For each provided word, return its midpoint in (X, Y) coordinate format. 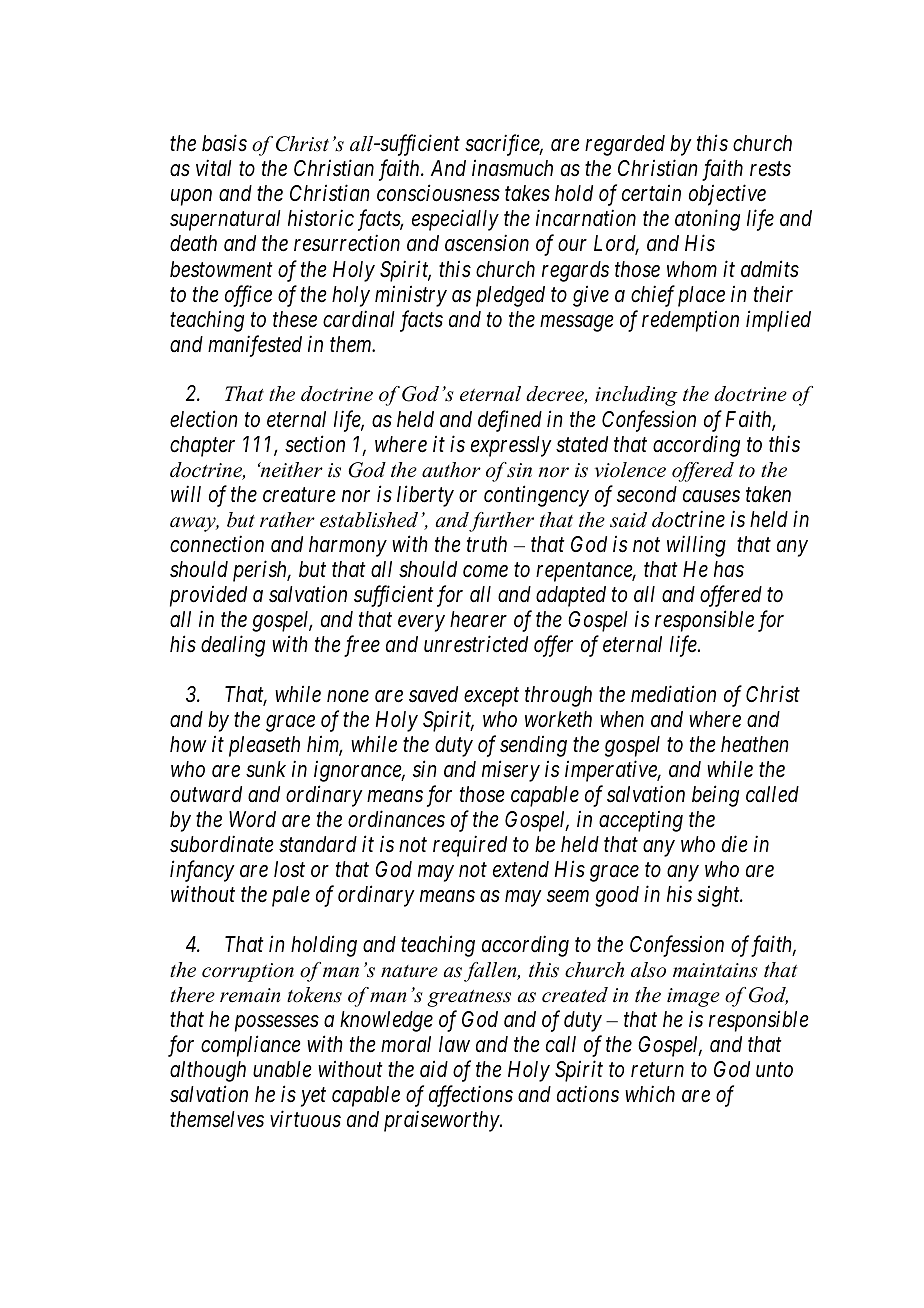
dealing (233, 646)
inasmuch (512, 168)
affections (471, 1096)
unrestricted (476, 644)
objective (727, 195)
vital (214, 168)
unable (282, 1069)
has (729, 569)
